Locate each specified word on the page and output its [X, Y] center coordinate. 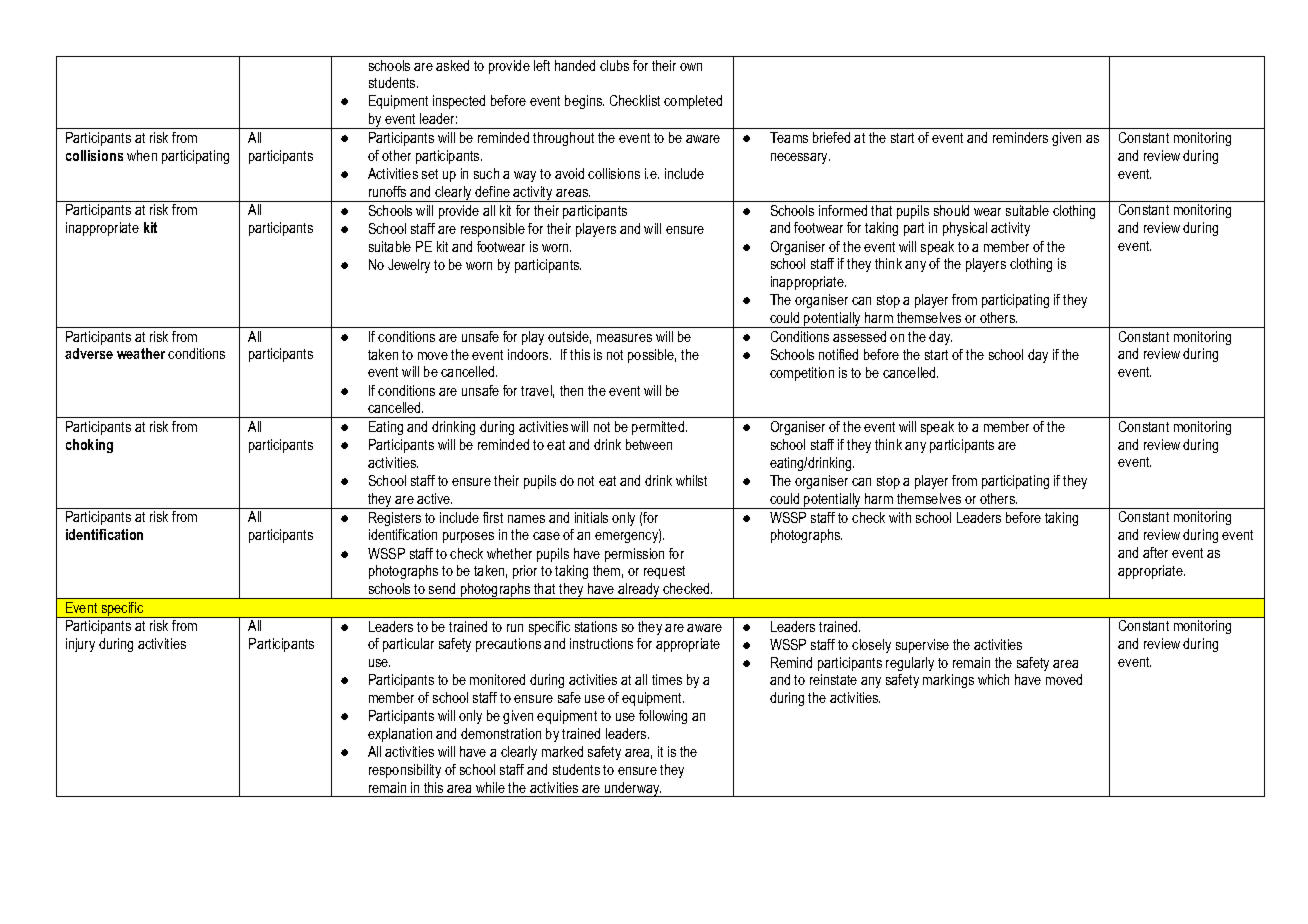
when [142, 155]
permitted [659, 428]
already [639, 591]
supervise [922, 646]
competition [802, 374]
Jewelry [409, 266]
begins [584, 102]
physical [965, 229]
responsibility [405, 771]
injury [80, 645]
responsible [493, 230]
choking [89, 446]
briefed [831, 137]
